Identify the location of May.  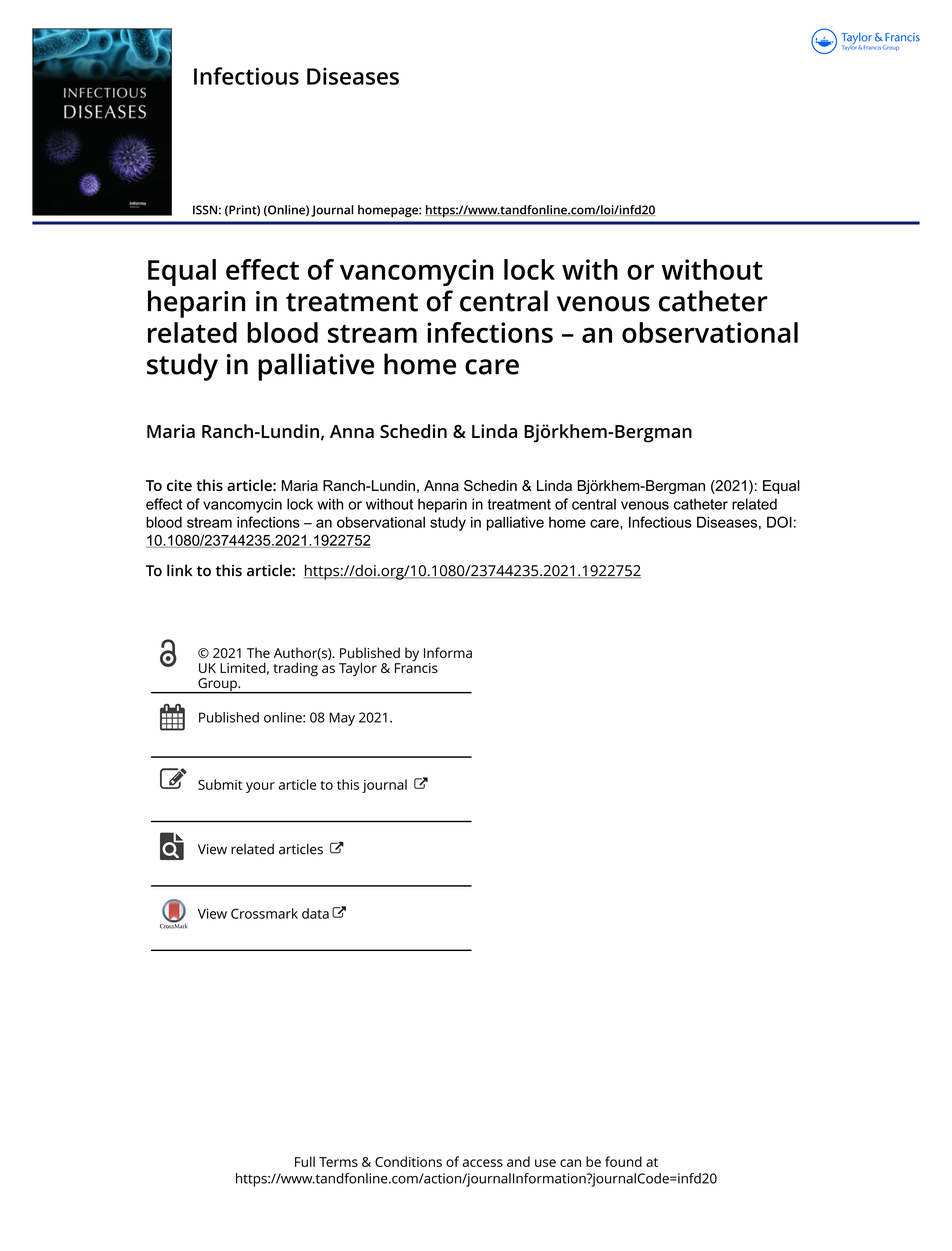
(342, 719).
